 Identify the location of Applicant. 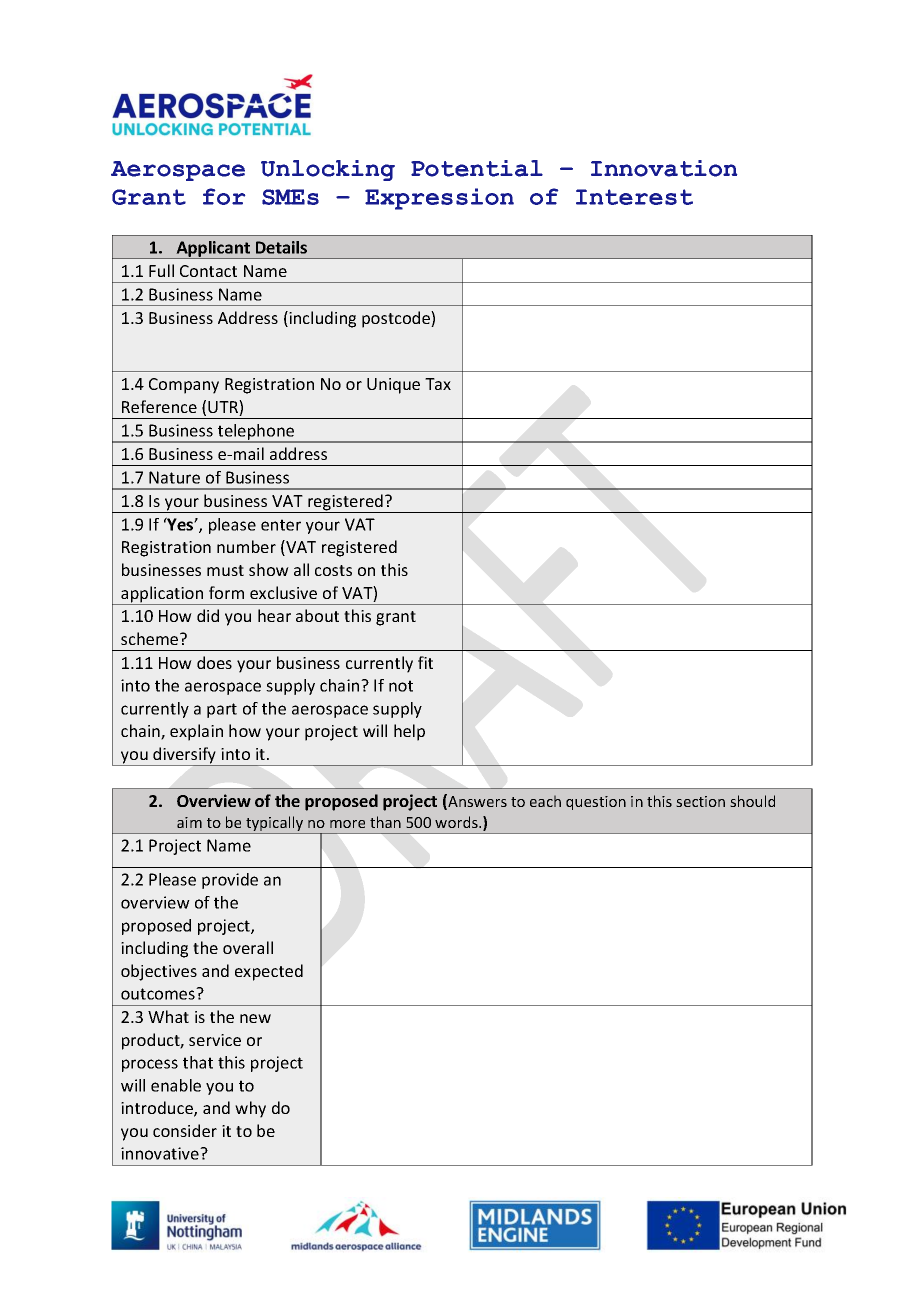
(213, 250).
